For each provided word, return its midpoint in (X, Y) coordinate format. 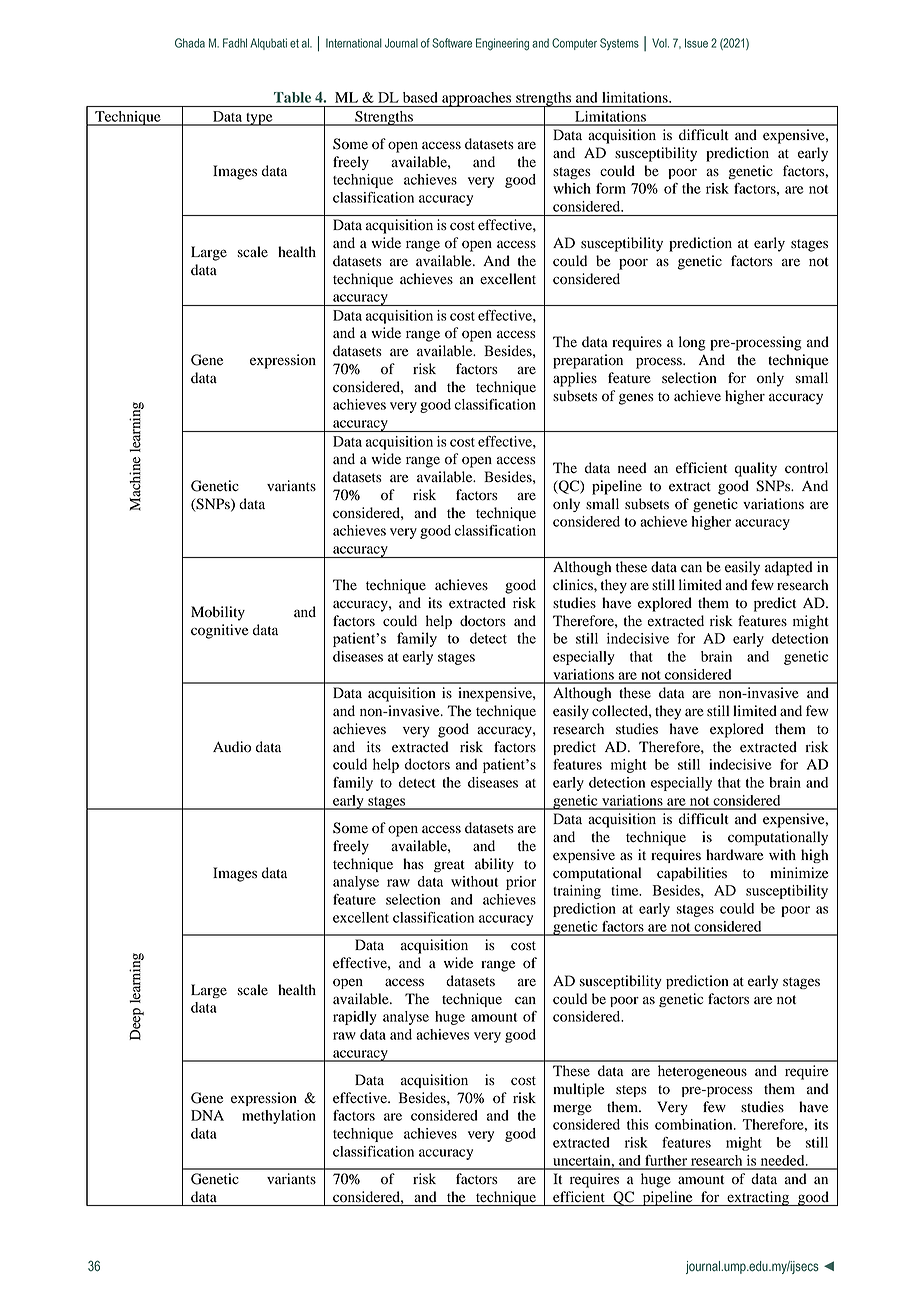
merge (572, 1109)
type (259, 119)
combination (695, 1124)
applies (575, 379)
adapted (788, 568)
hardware (734, 855)
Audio (232, 747)
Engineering (502, 44)
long (692, 343)
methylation (279, 1117)
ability (494, 865)
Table (292, 97)
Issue (696, 43)
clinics (574, 584)
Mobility (218, 613)
